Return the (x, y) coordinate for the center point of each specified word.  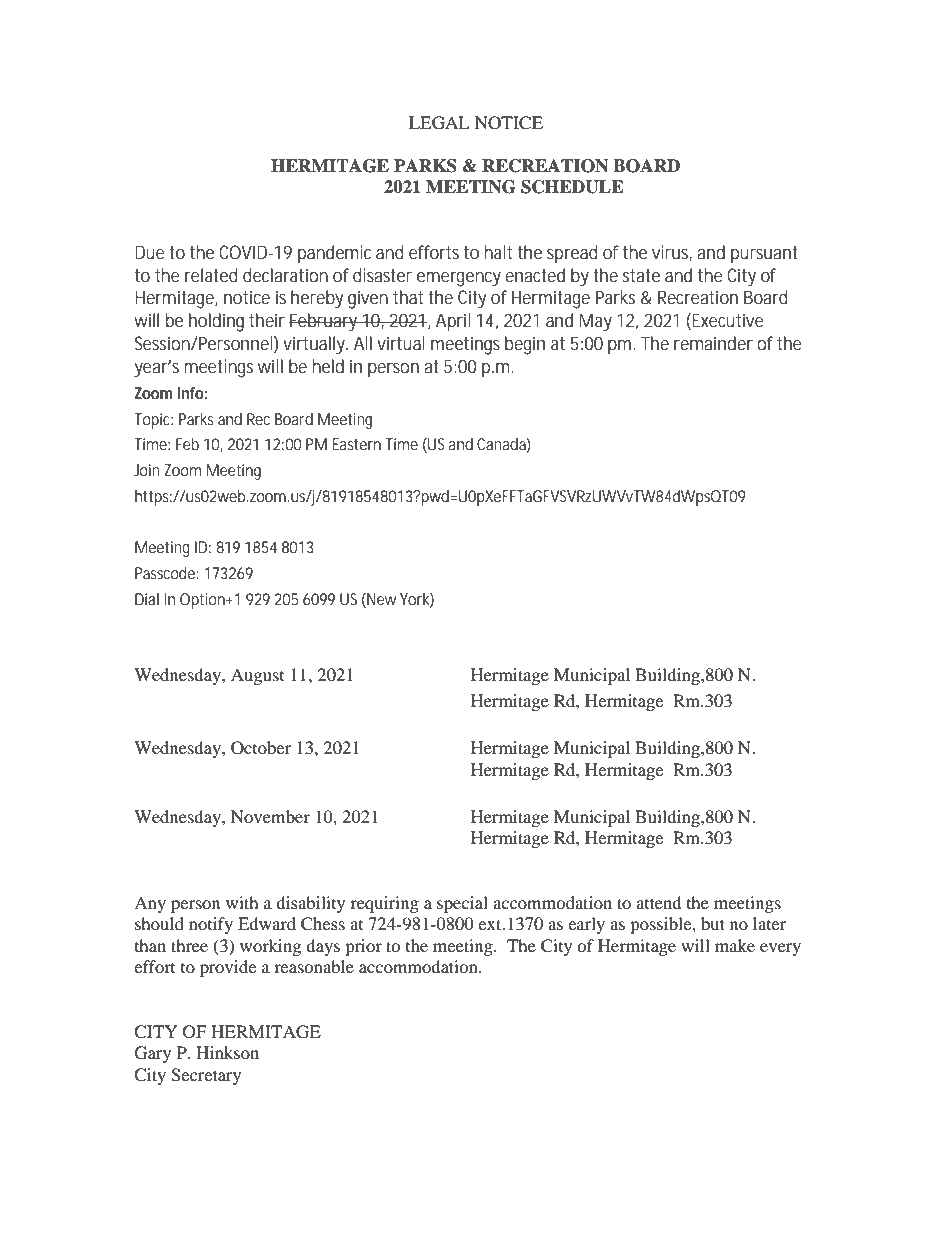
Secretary (206, 1076)
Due (150, 252)
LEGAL (439, 123)
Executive (728, 320)
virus (672, 253)
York (417, 599)
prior (363, 947)
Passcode (166, 573)
